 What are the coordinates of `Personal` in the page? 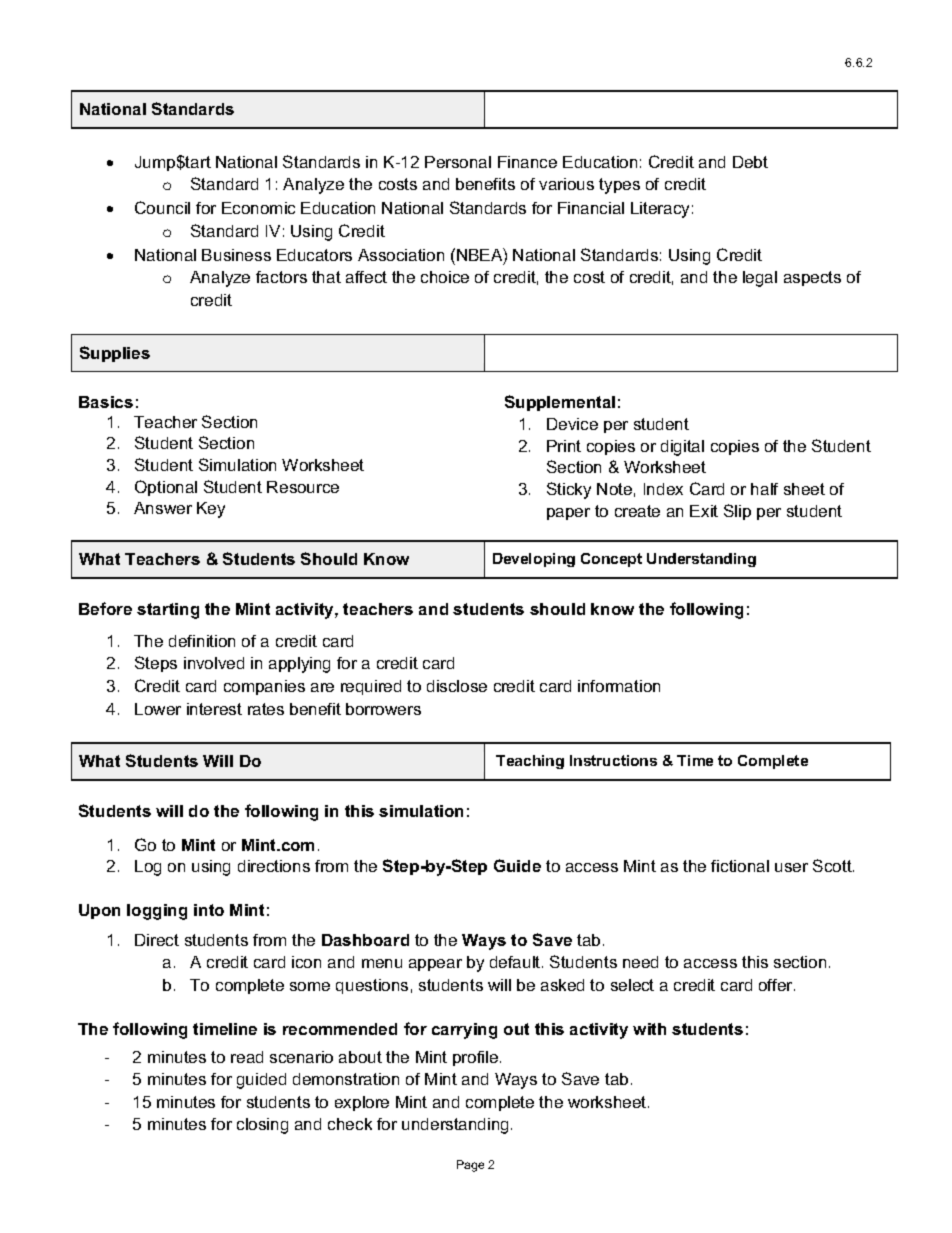 It's located at (458, 162).
